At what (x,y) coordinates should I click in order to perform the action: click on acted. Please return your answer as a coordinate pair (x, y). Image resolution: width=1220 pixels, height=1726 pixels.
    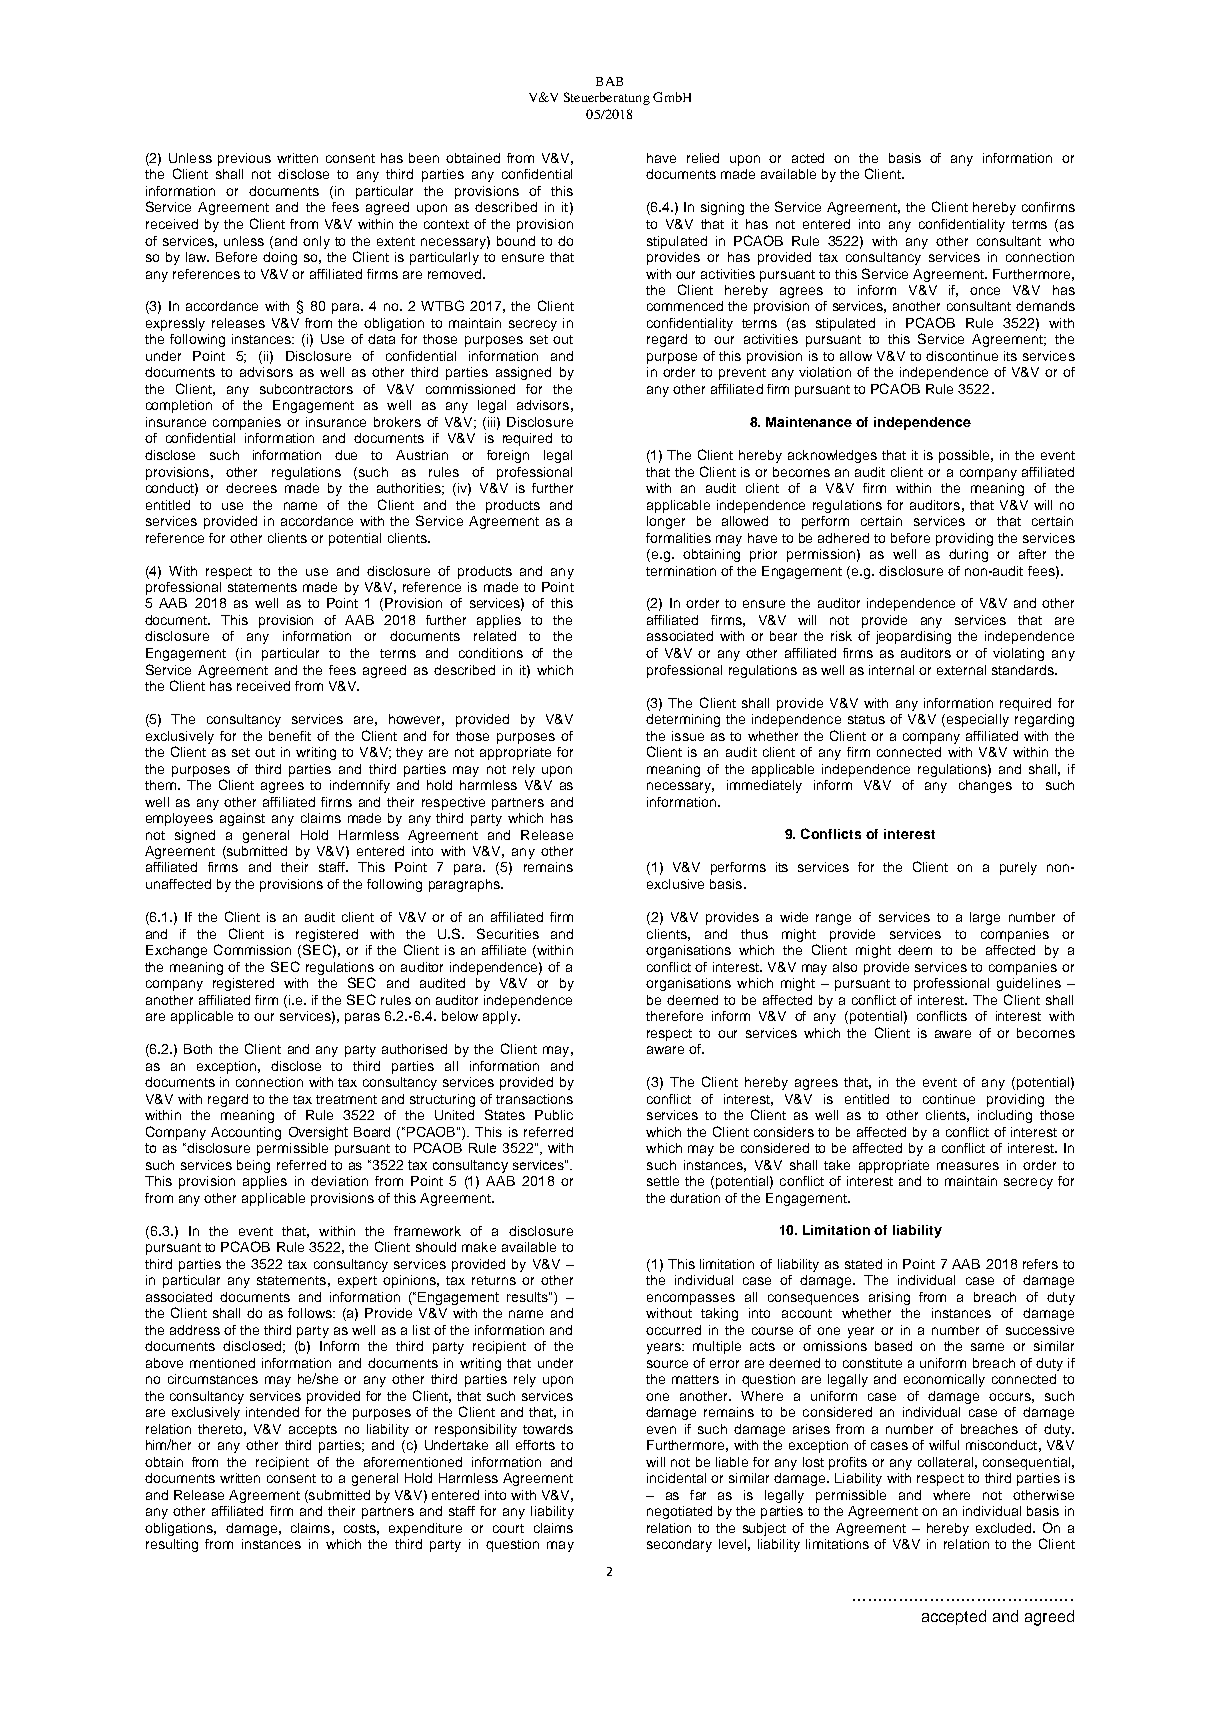
    Looking at the image, I should click on (808, 158).
